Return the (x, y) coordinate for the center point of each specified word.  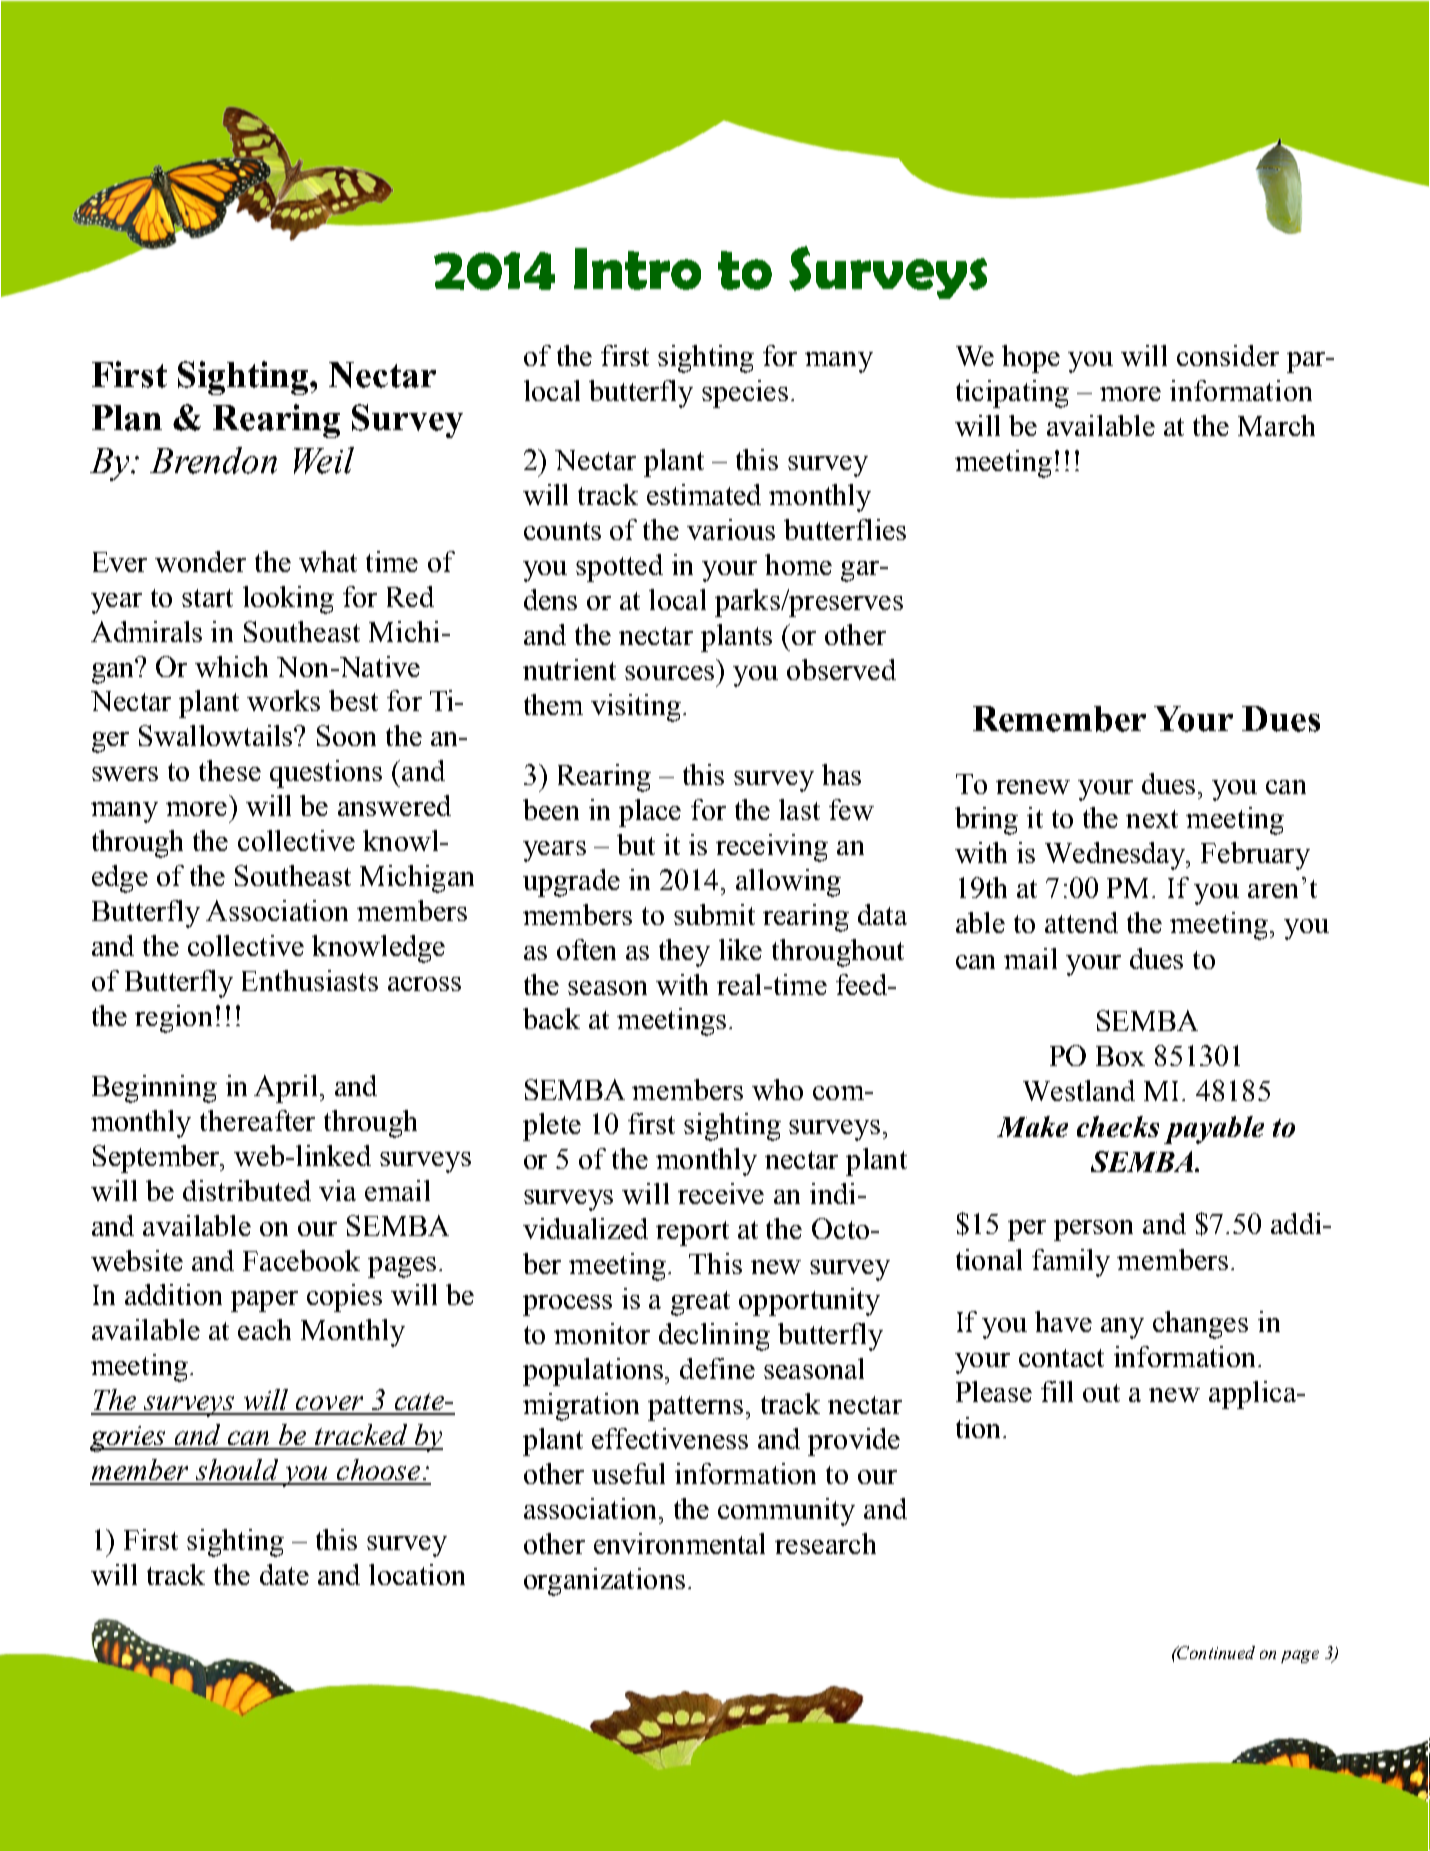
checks (1118, 1126)
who (777, 1089)
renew (1033, 787)
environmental (679, 1543)
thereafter (257, 1120)
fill (1057, 1391)
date (284, 1574)
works (283, 700)
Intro (637, 269)
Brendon (213, 460)
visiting (637, 708)
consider (1228, 355)
